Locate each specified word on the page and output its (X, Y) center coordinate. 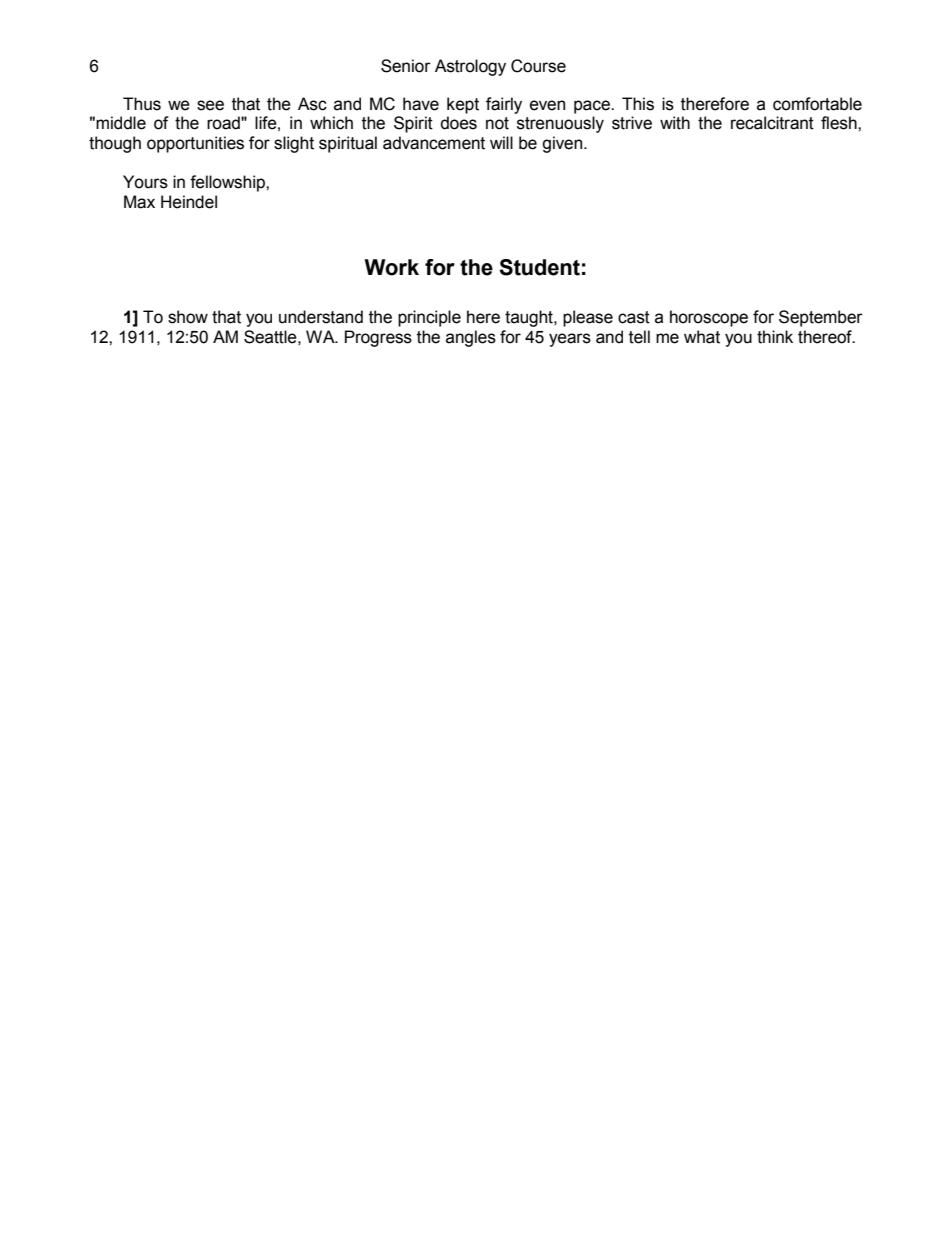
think (775, 337)
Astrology (470, 67)
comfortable (817, 104)
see (210, 105)
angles (471, 338)
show (188, 317)
